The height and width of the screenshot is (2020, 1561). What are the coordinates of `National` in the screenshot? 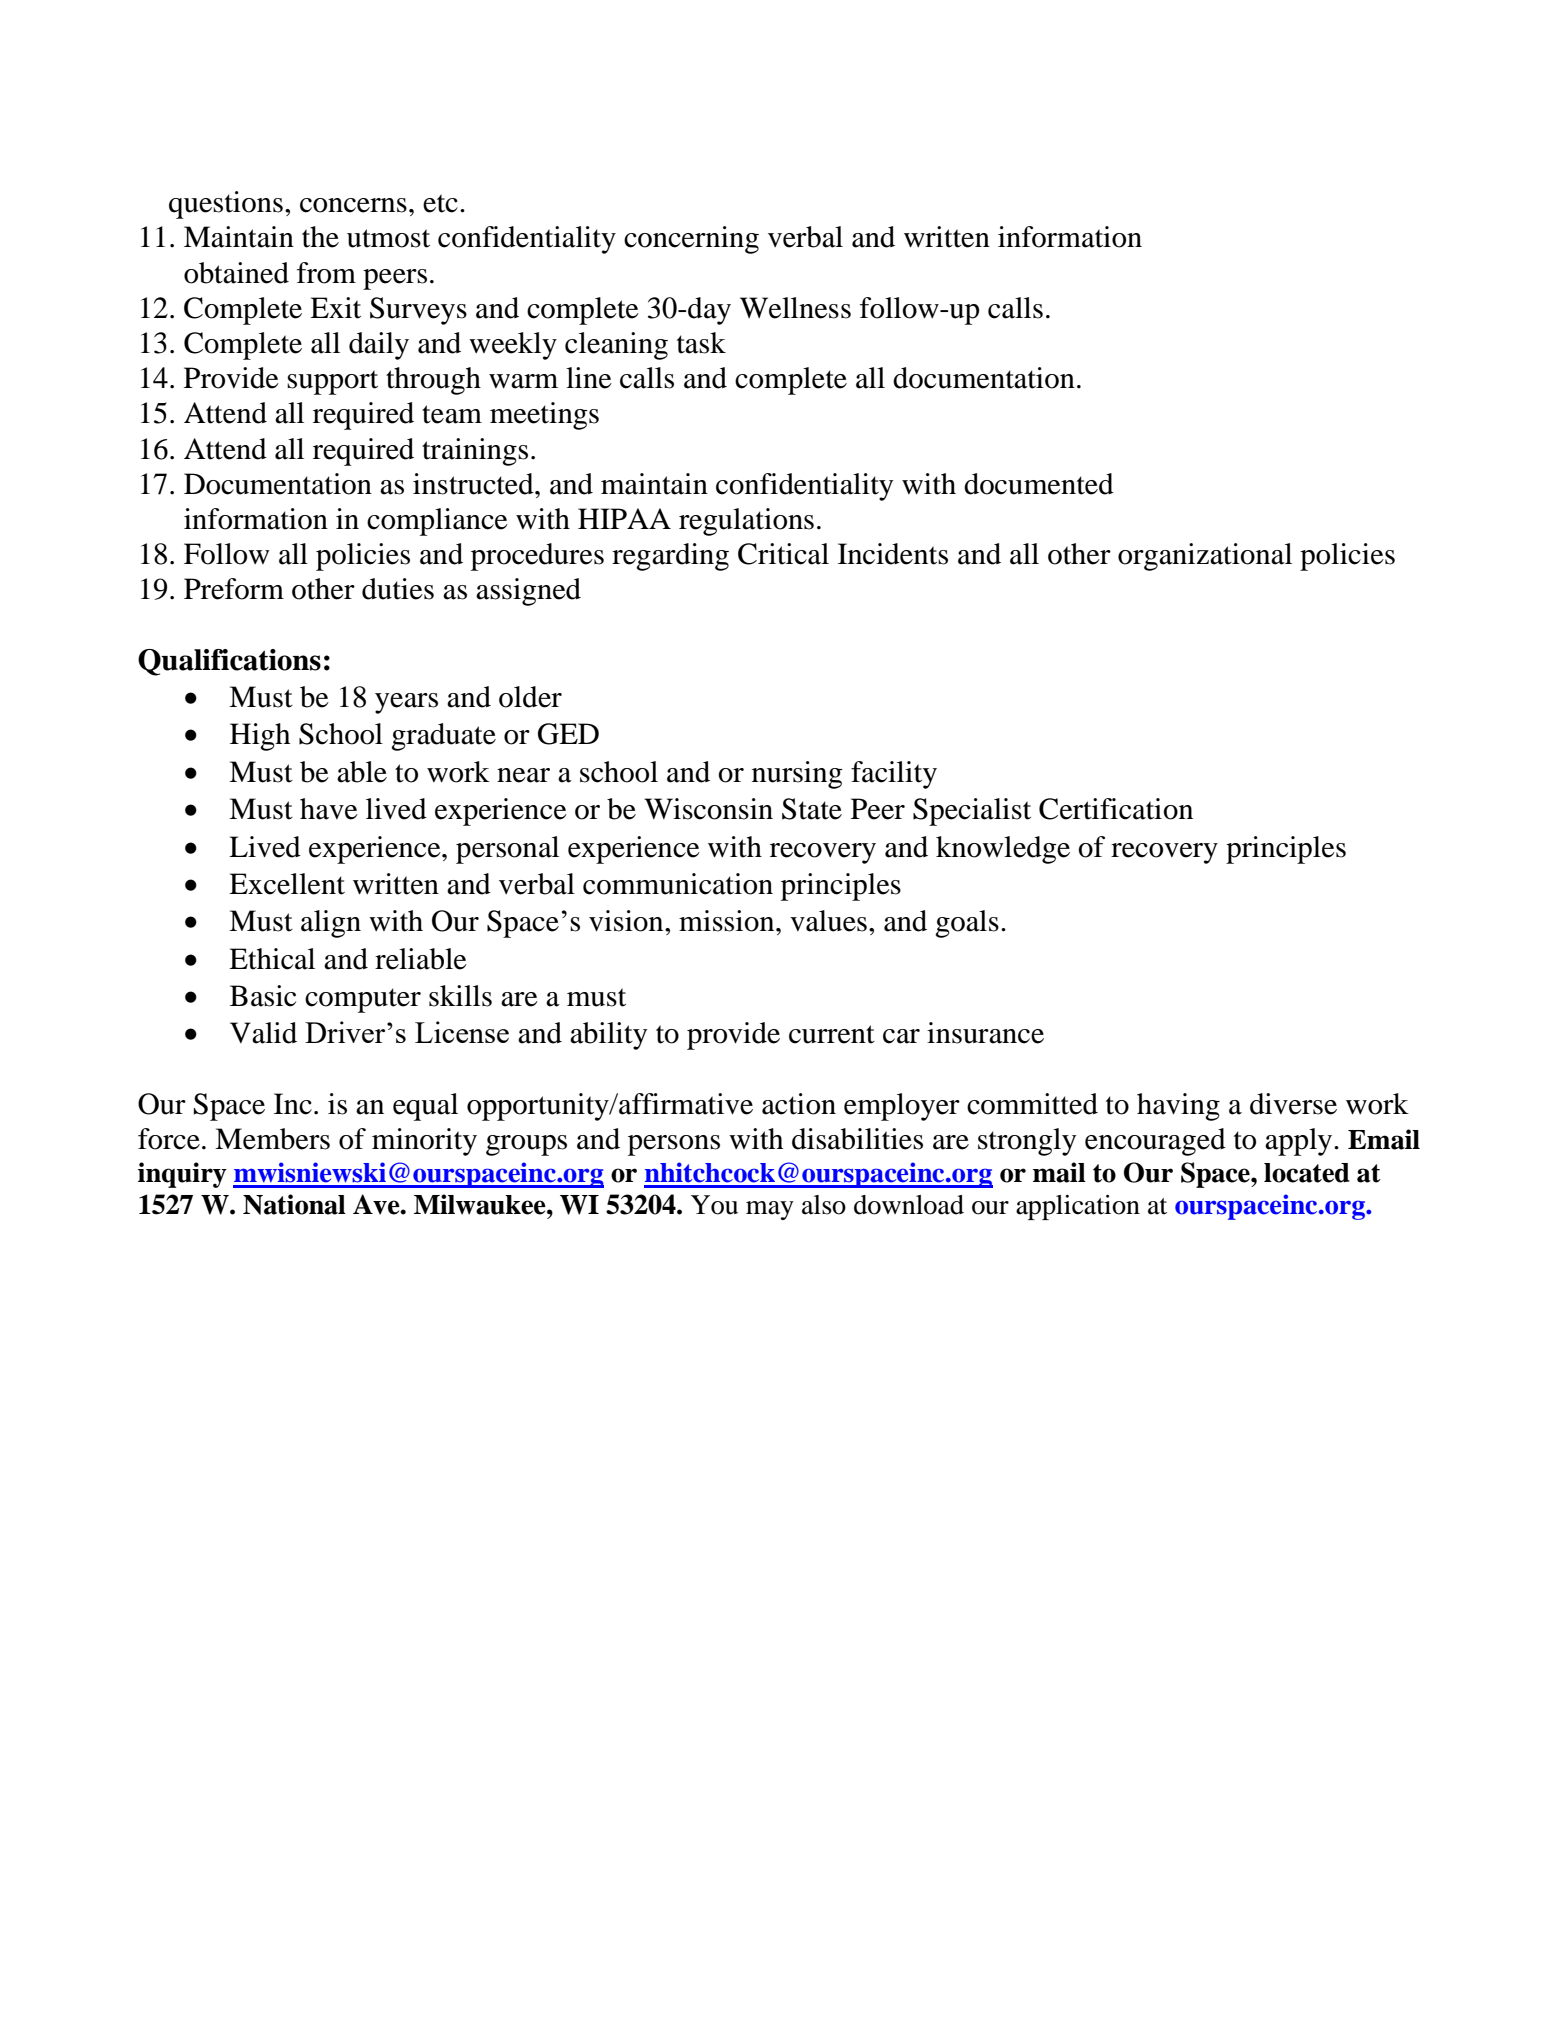 It's located at (294, 1204).
